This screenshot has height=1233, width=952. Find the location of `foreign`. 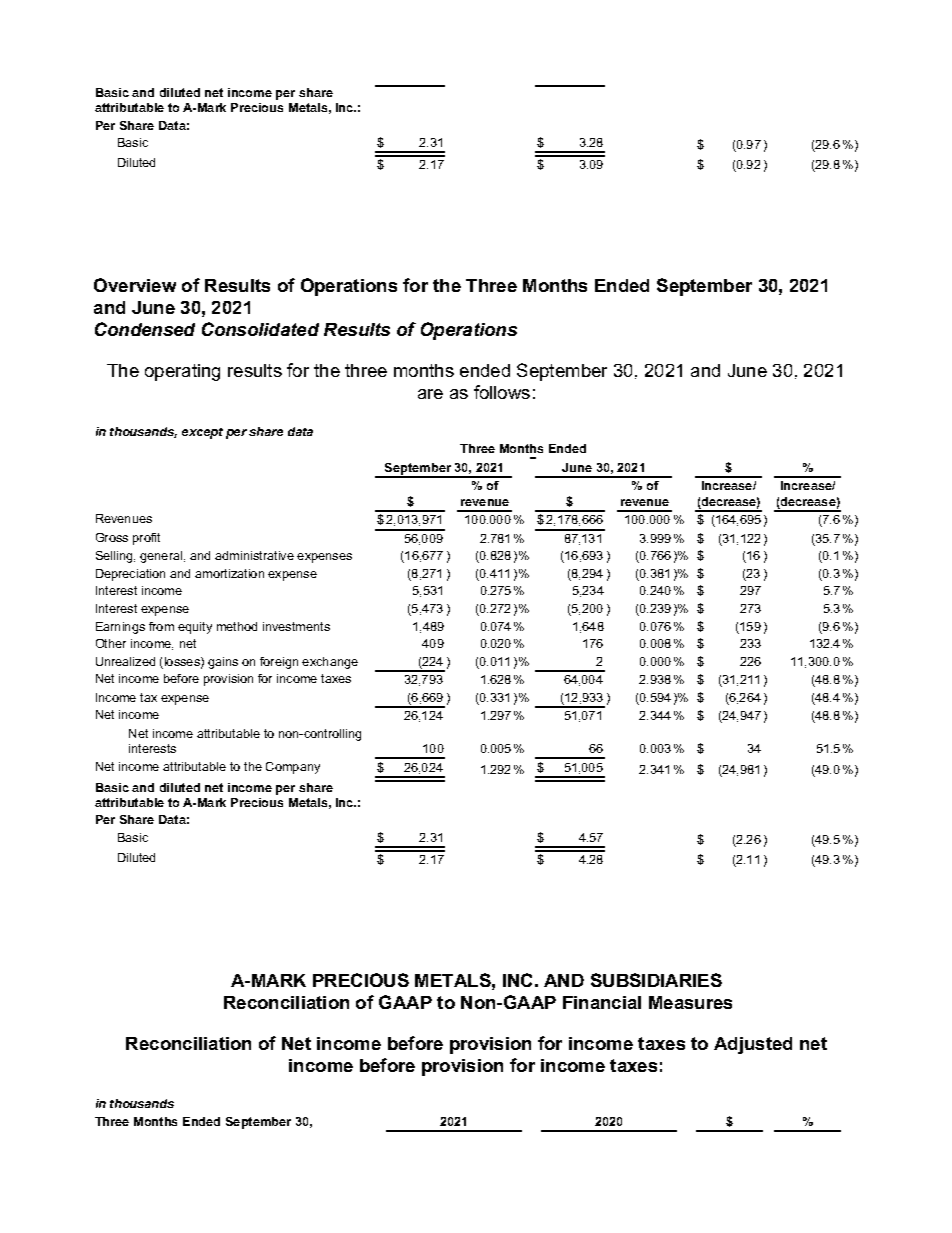

foreign is located at coordinates (279, 663).
